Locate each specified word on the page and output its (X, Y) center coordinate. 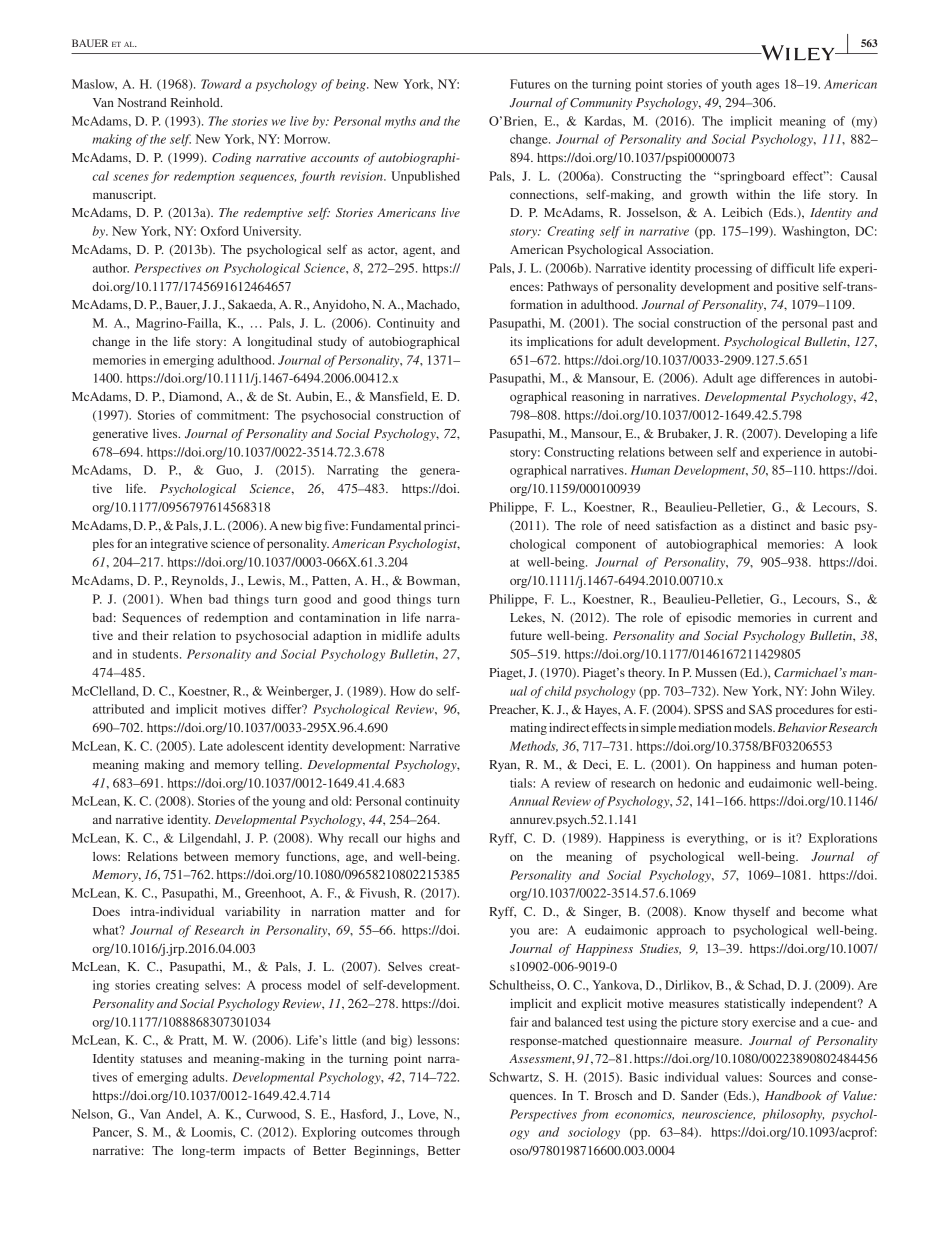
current (832, 618)
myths (400, 122)
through (439, 1133)
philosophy (793, 1115)
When (186, 599)
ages (767, 87)
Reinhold (196, 102)
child (558, 691)
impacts (264, 1152)
